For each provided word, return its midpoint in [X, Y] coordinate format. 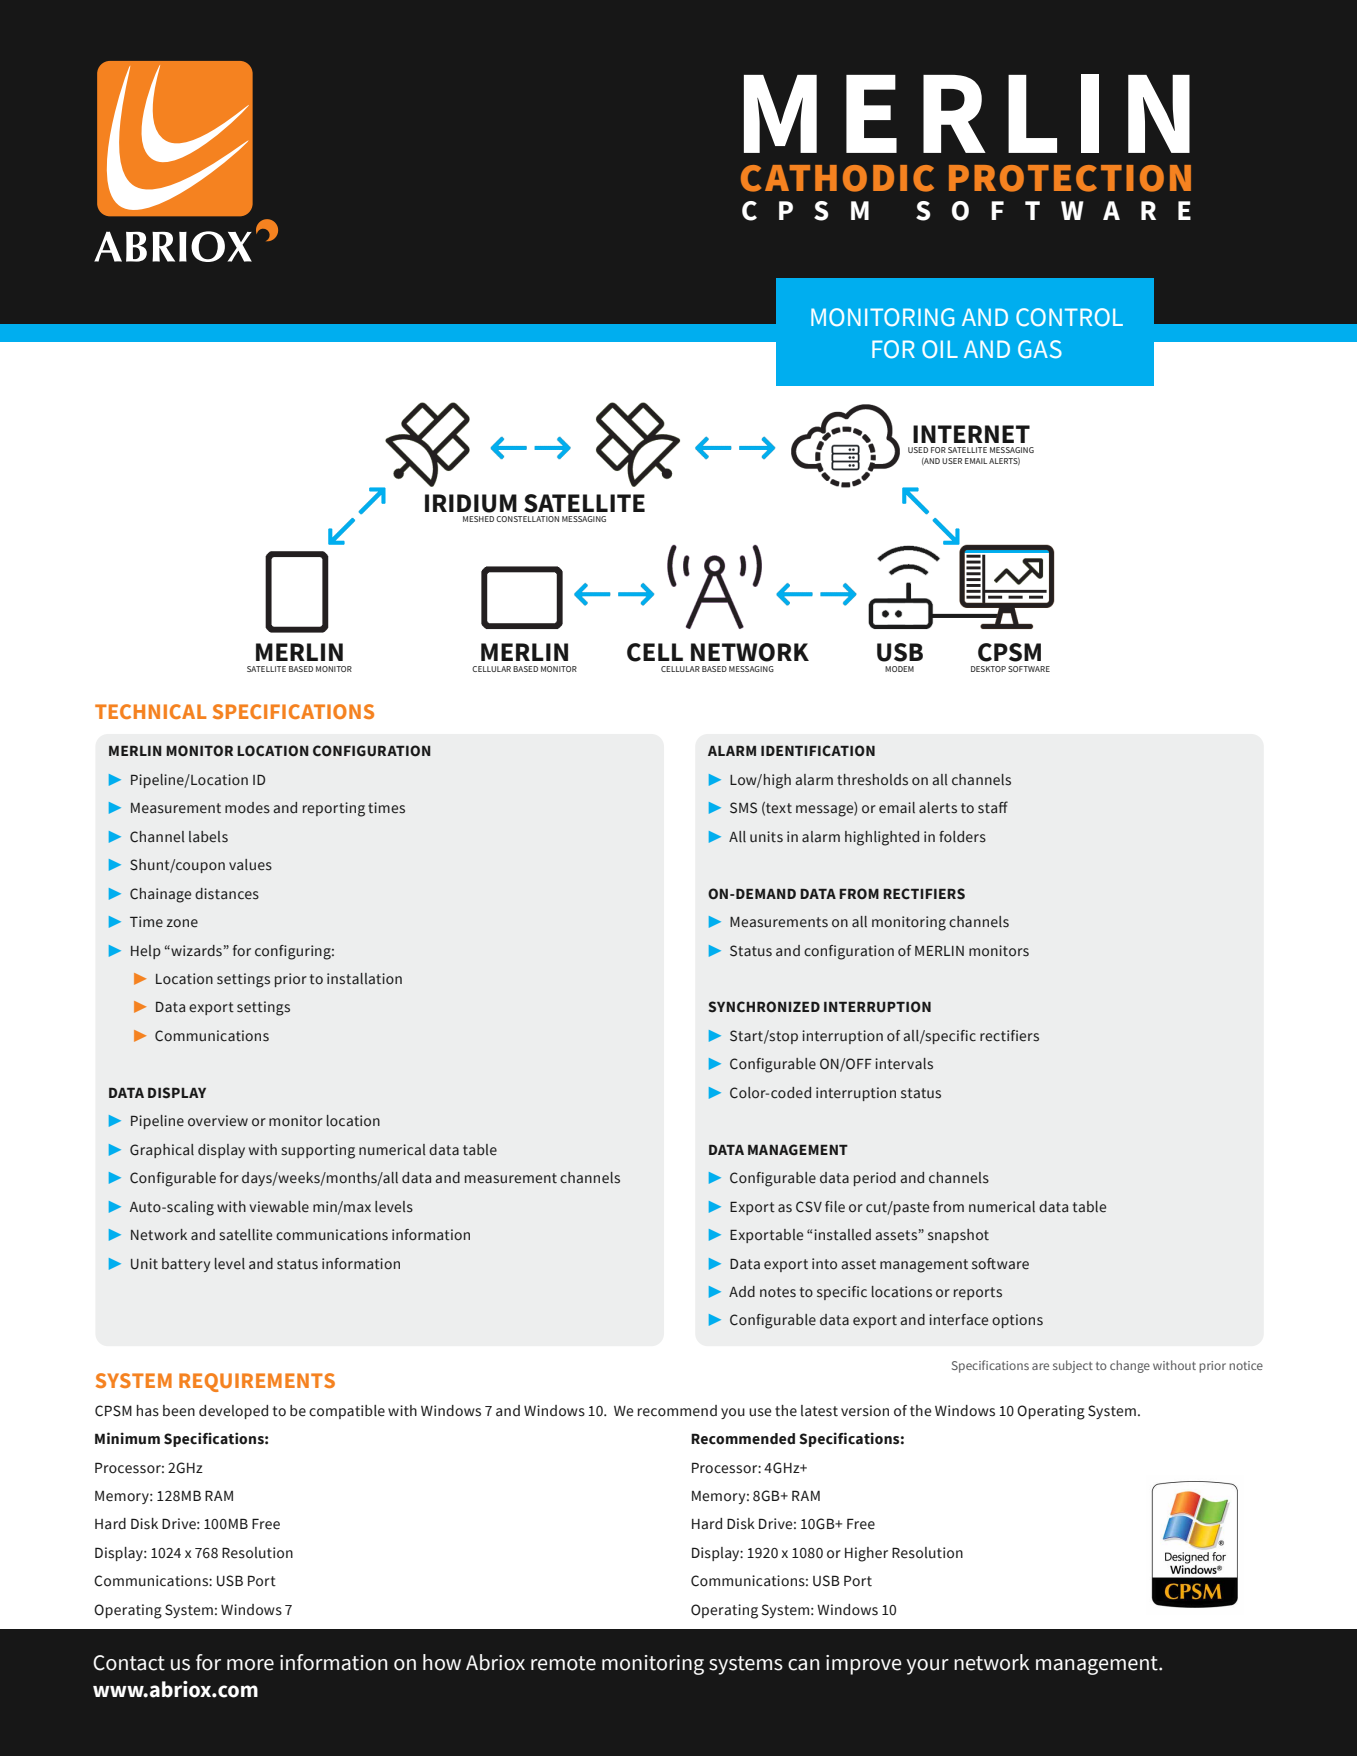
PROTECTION [1070, 178]
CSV [809, 1207]
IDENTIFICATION [818, 751]
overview [218, 1121]
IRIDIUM [471, 503]
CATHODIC [837, 178]
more [250, 1665]
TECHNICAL [150, 711]
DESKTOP [988, 669]
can [804, 1665]
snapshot [958, 1236]
